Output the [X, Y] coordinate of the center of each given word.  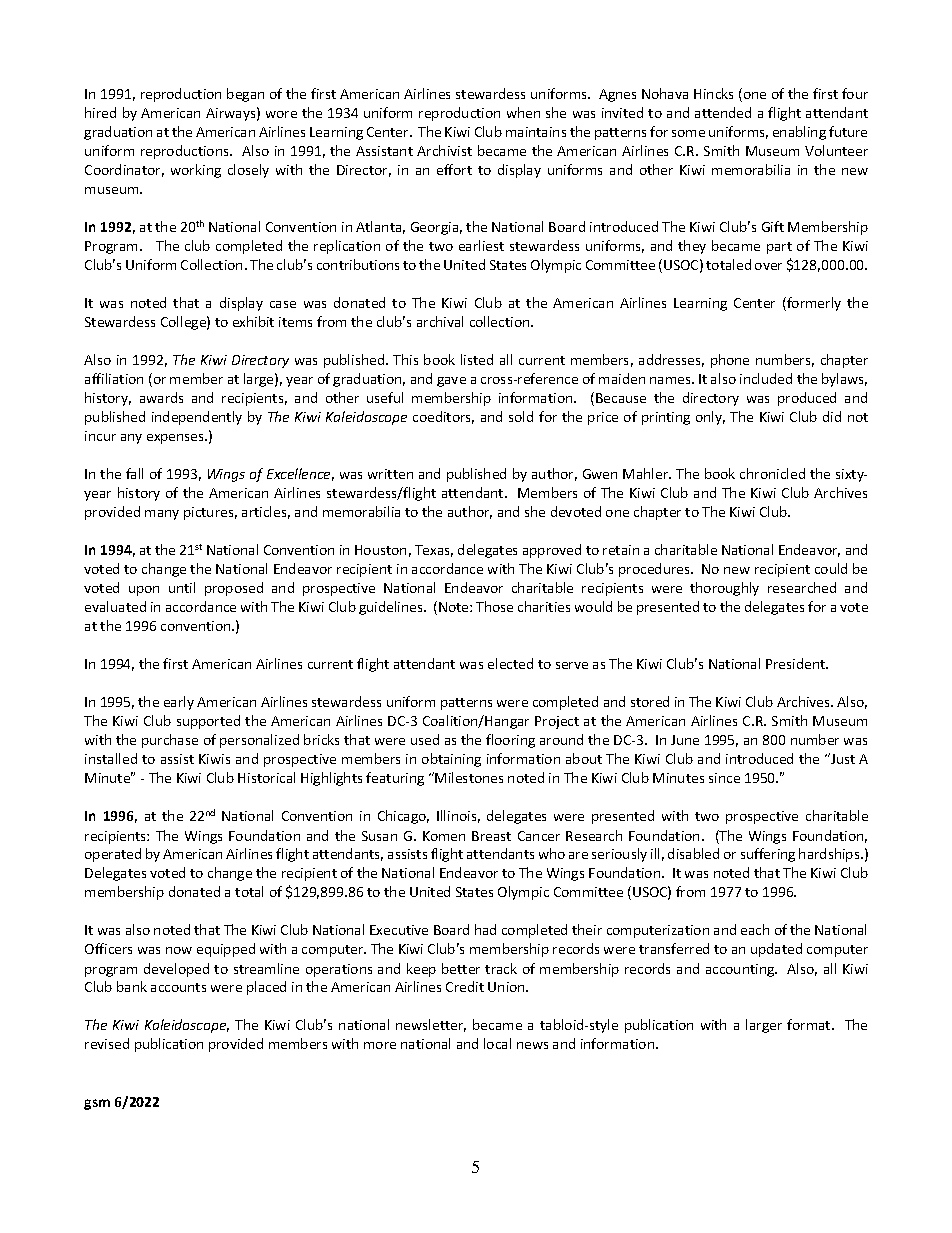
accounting [741, 970]
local [497, 1043]
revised [107, 1043]
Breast [491, 836]
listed [477, 359]
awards [161, 397]
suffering [768, 855]
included [766, 378]
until [182, 587]
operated [113, 855]
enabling [799, 133]
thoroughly [724, 589]
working [196, 171]
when [523, 112]
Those [494, 606]
